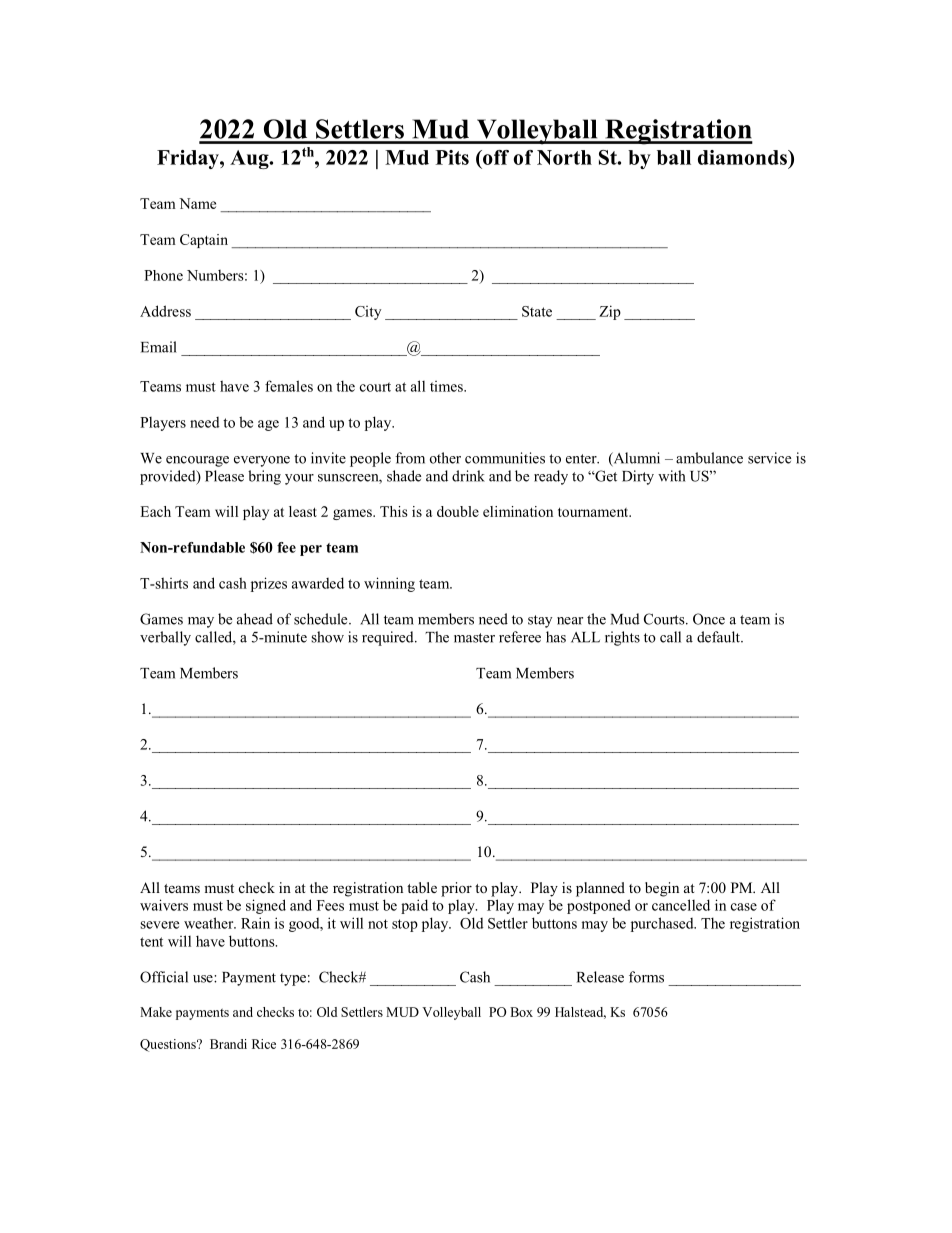 This document has width=952, height=1233. I want to click on forms, so click(646, 977).
